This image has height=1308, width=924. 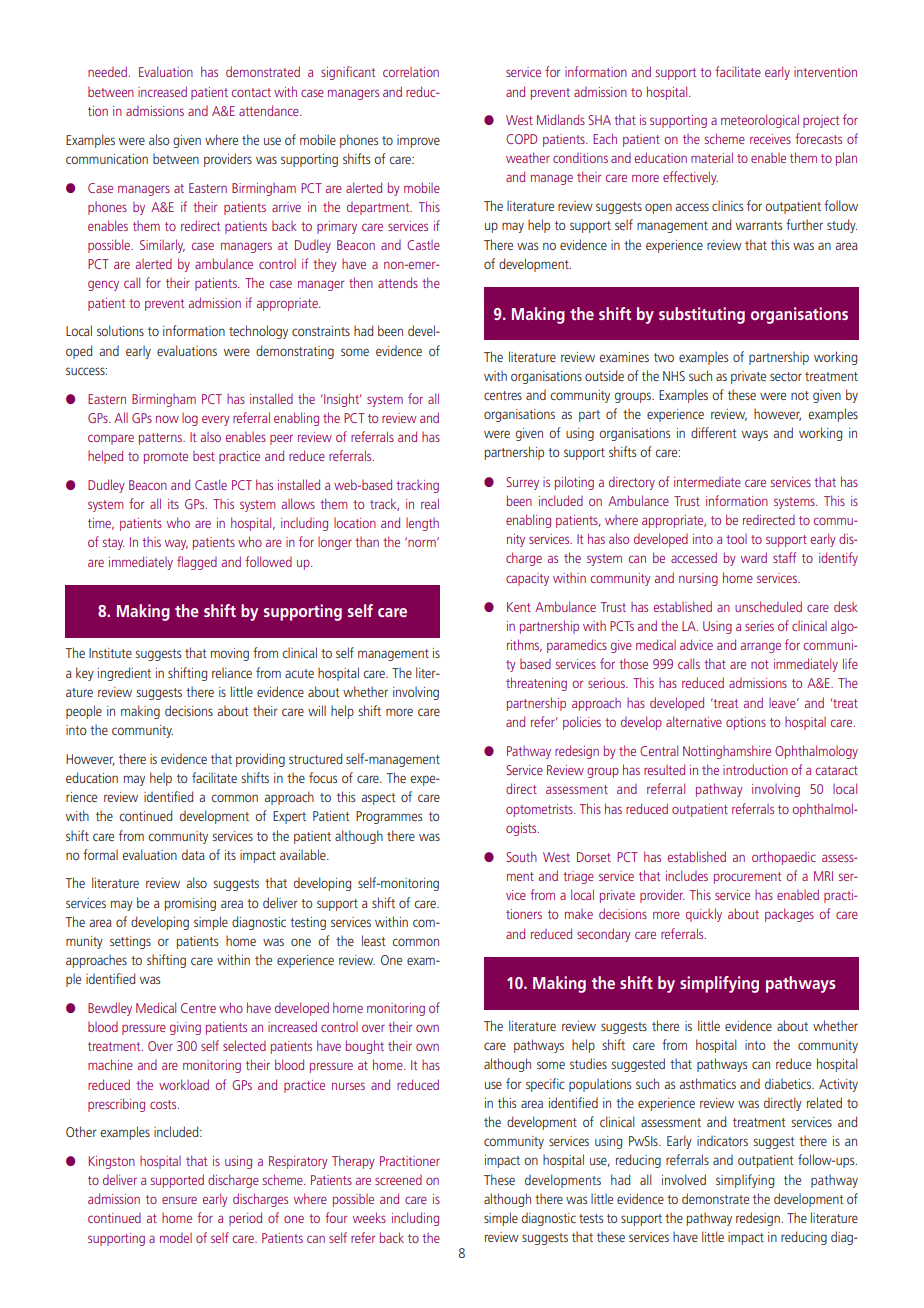 I want to click on ensure, so click(x=179, y=1200).
